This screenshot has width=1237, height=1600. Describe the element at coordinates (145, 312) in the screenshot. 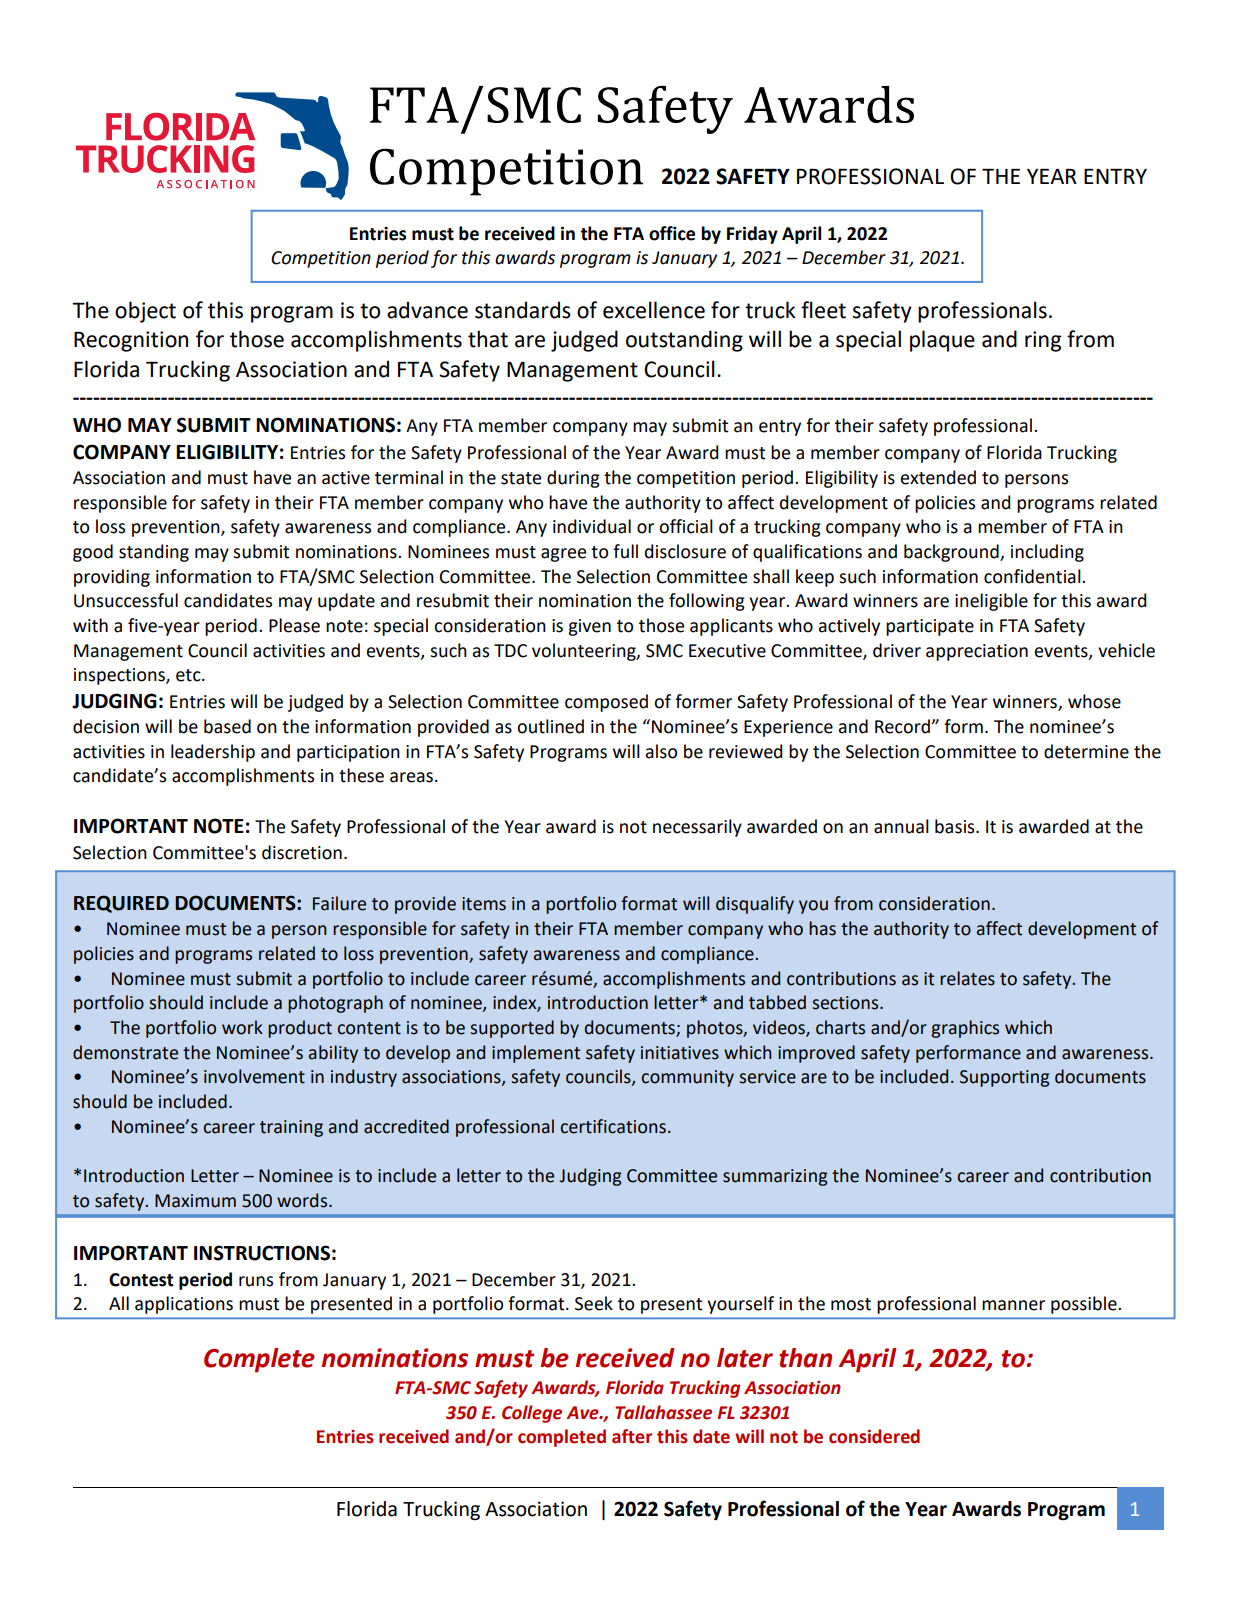

I see `object` at that location.
